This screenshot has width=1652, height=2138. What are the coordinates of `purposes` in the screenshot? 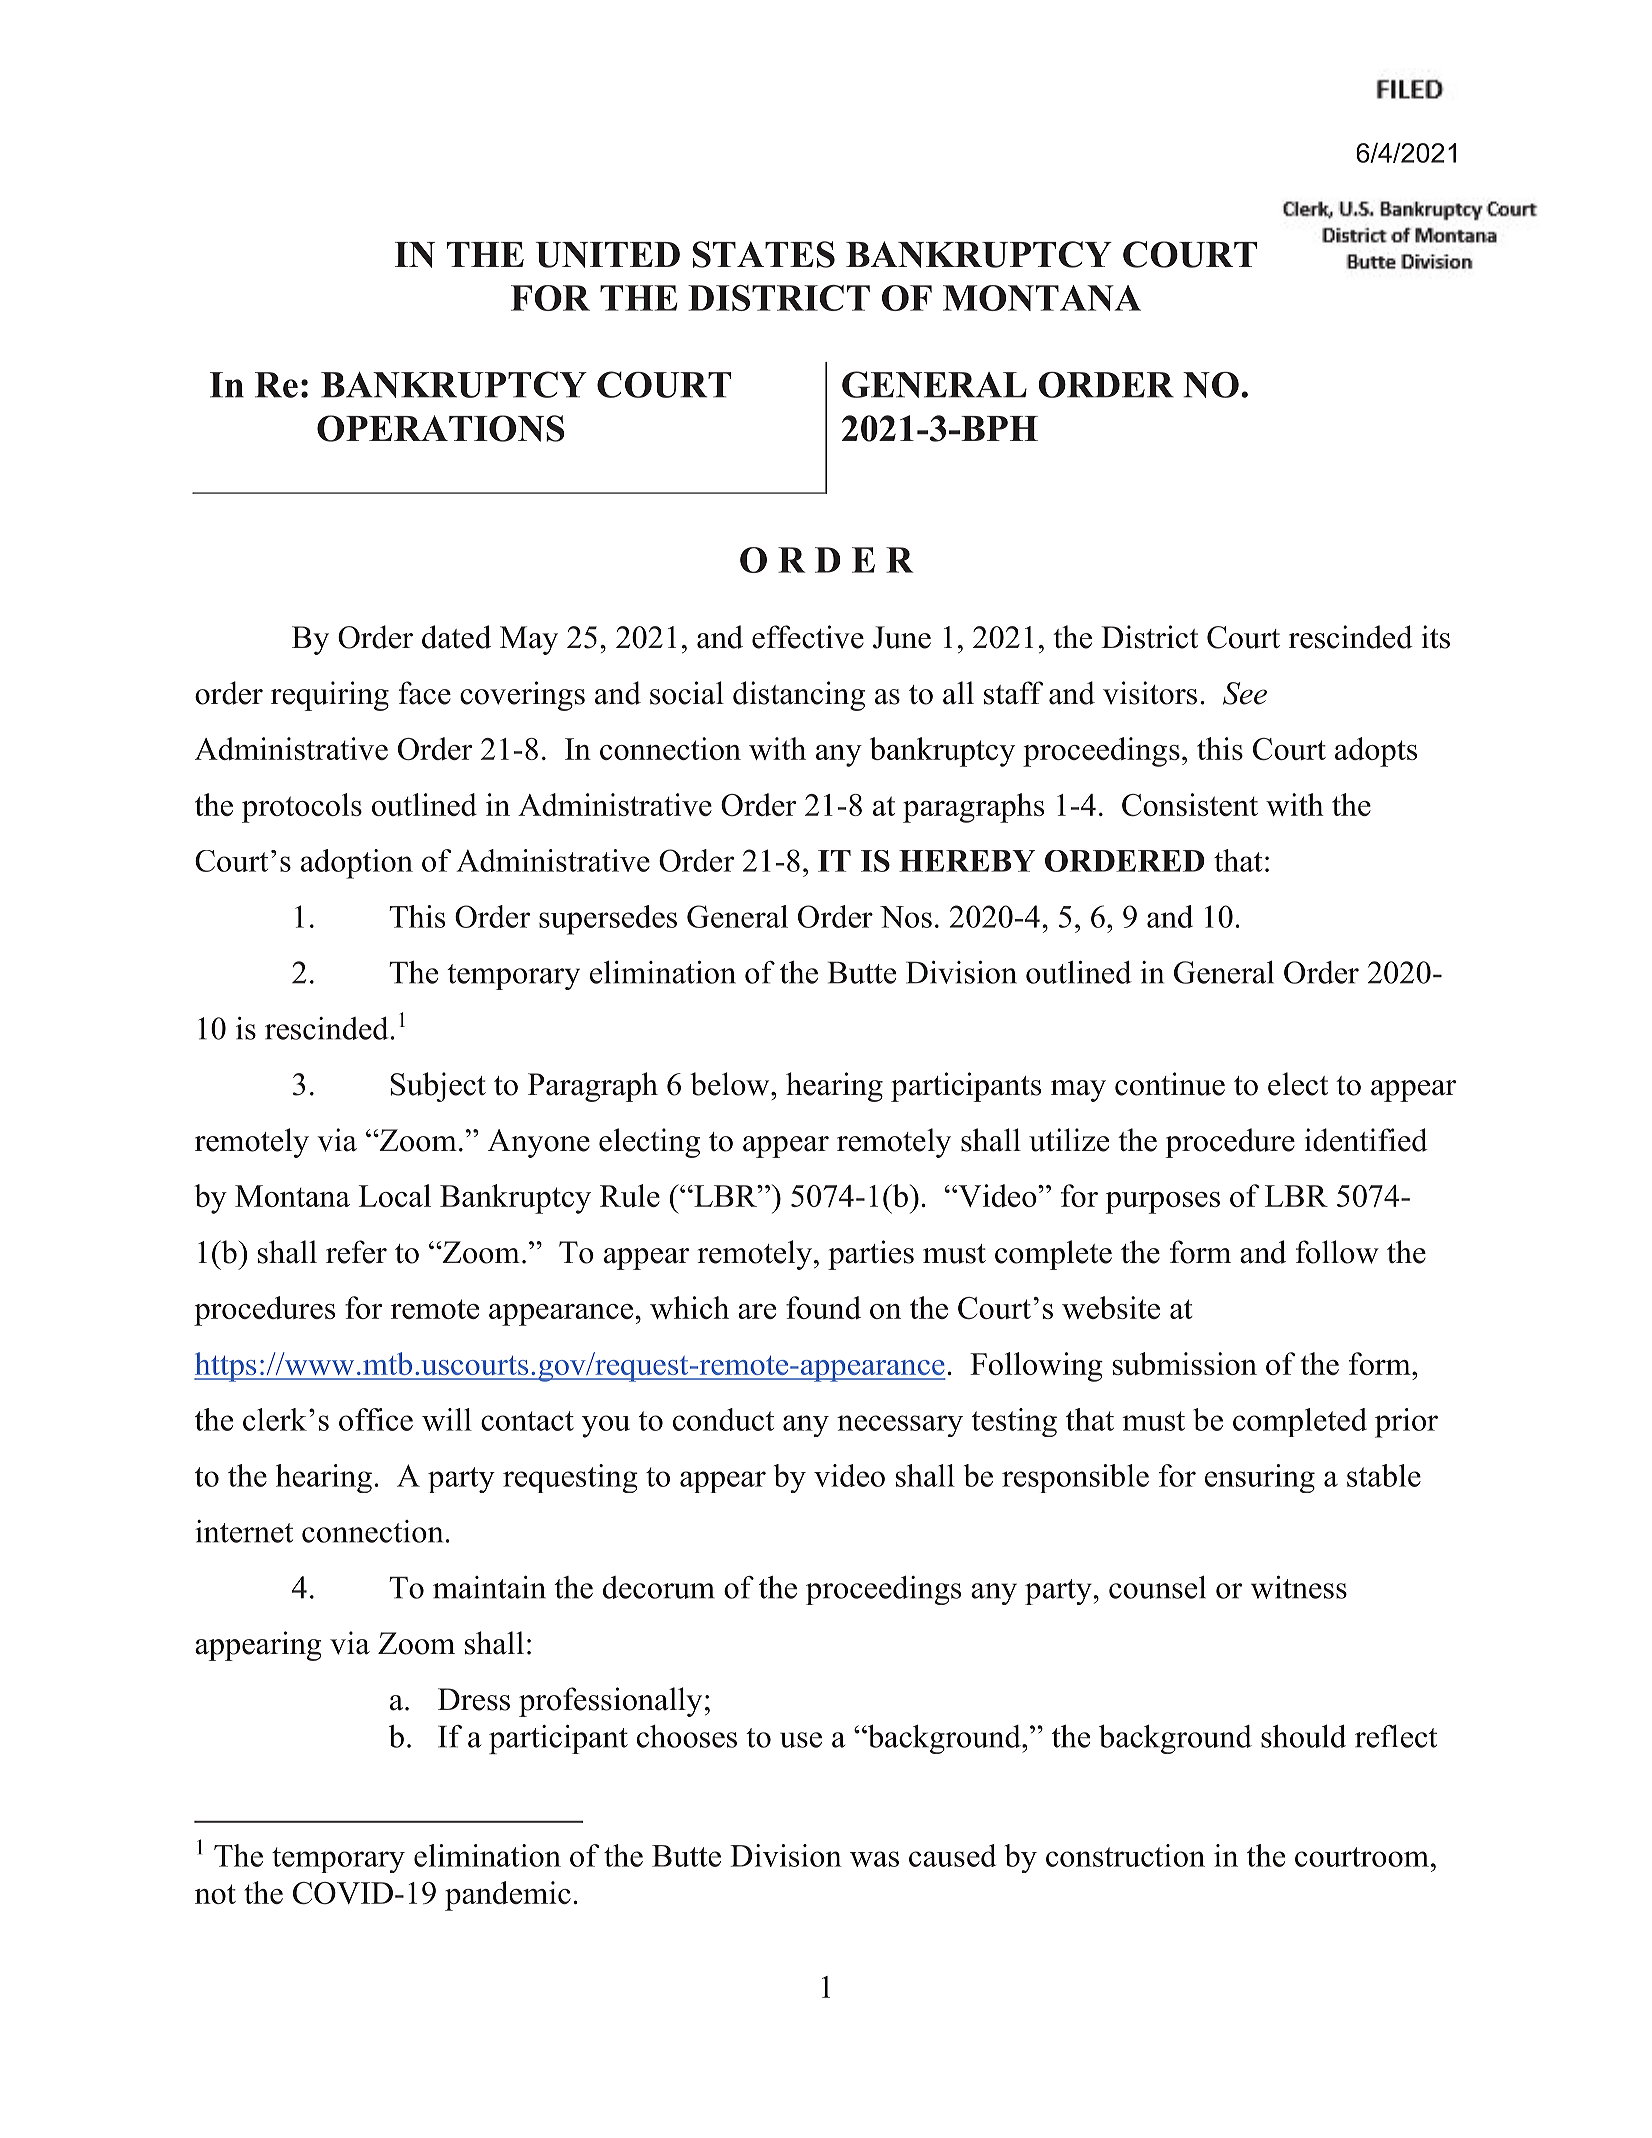 It's located at (1163, 1203).
